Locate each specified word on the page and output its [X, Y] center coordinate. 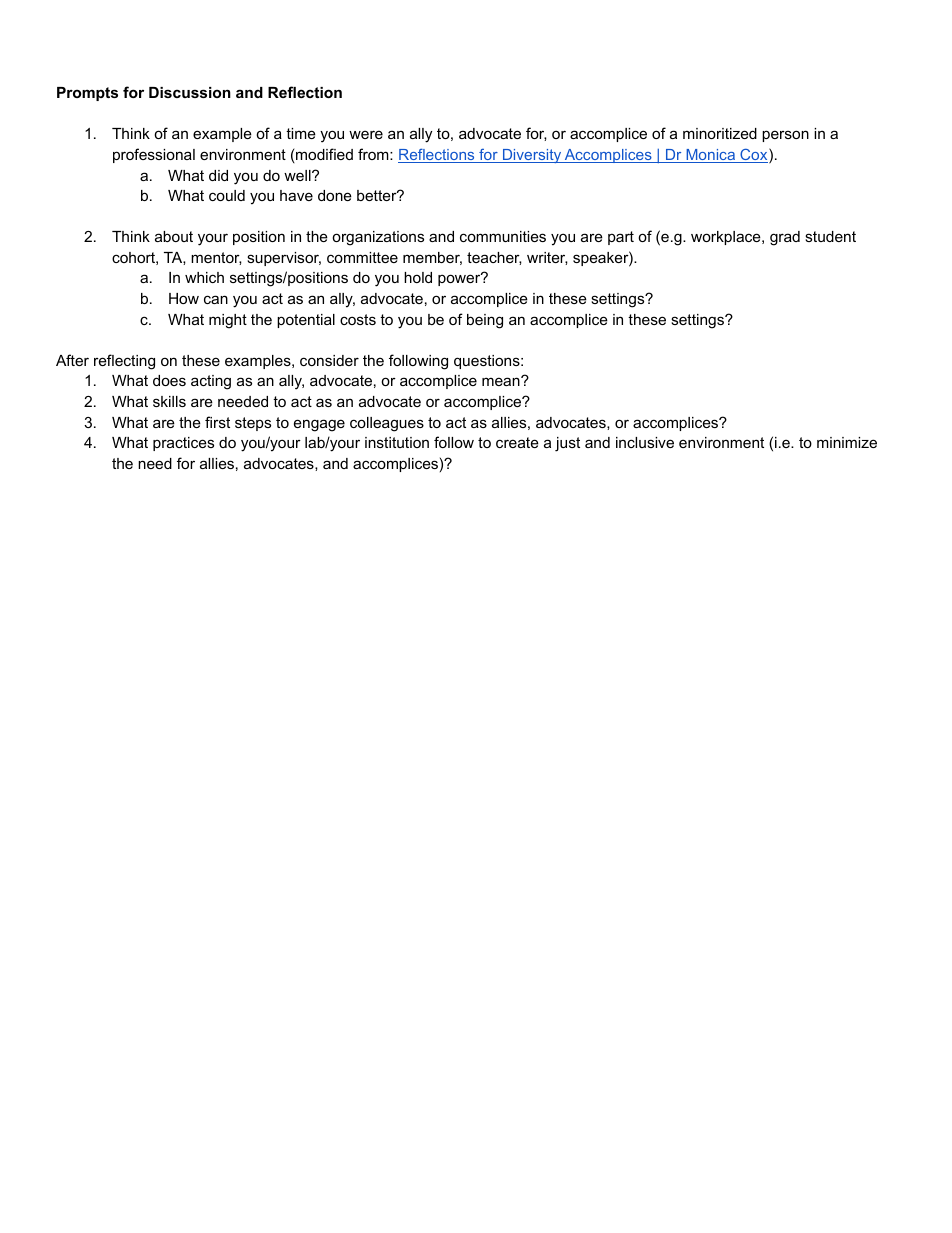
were [366, 134]
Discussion [190, 92]
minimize [847, 442]
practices [183, 444]
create [517, 442]
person [785, 136]
